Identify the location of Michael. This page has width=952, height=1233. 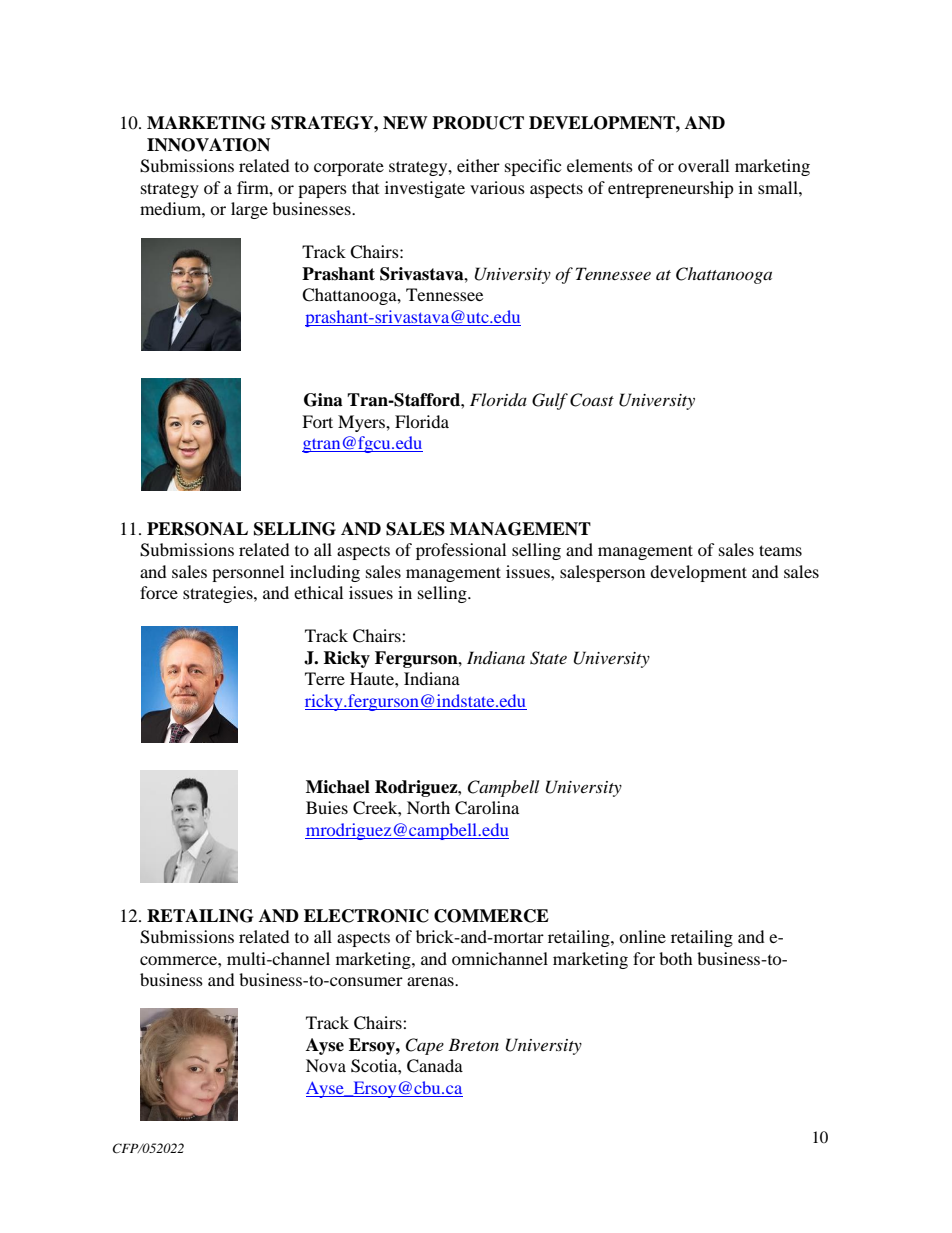
(338, 787).
